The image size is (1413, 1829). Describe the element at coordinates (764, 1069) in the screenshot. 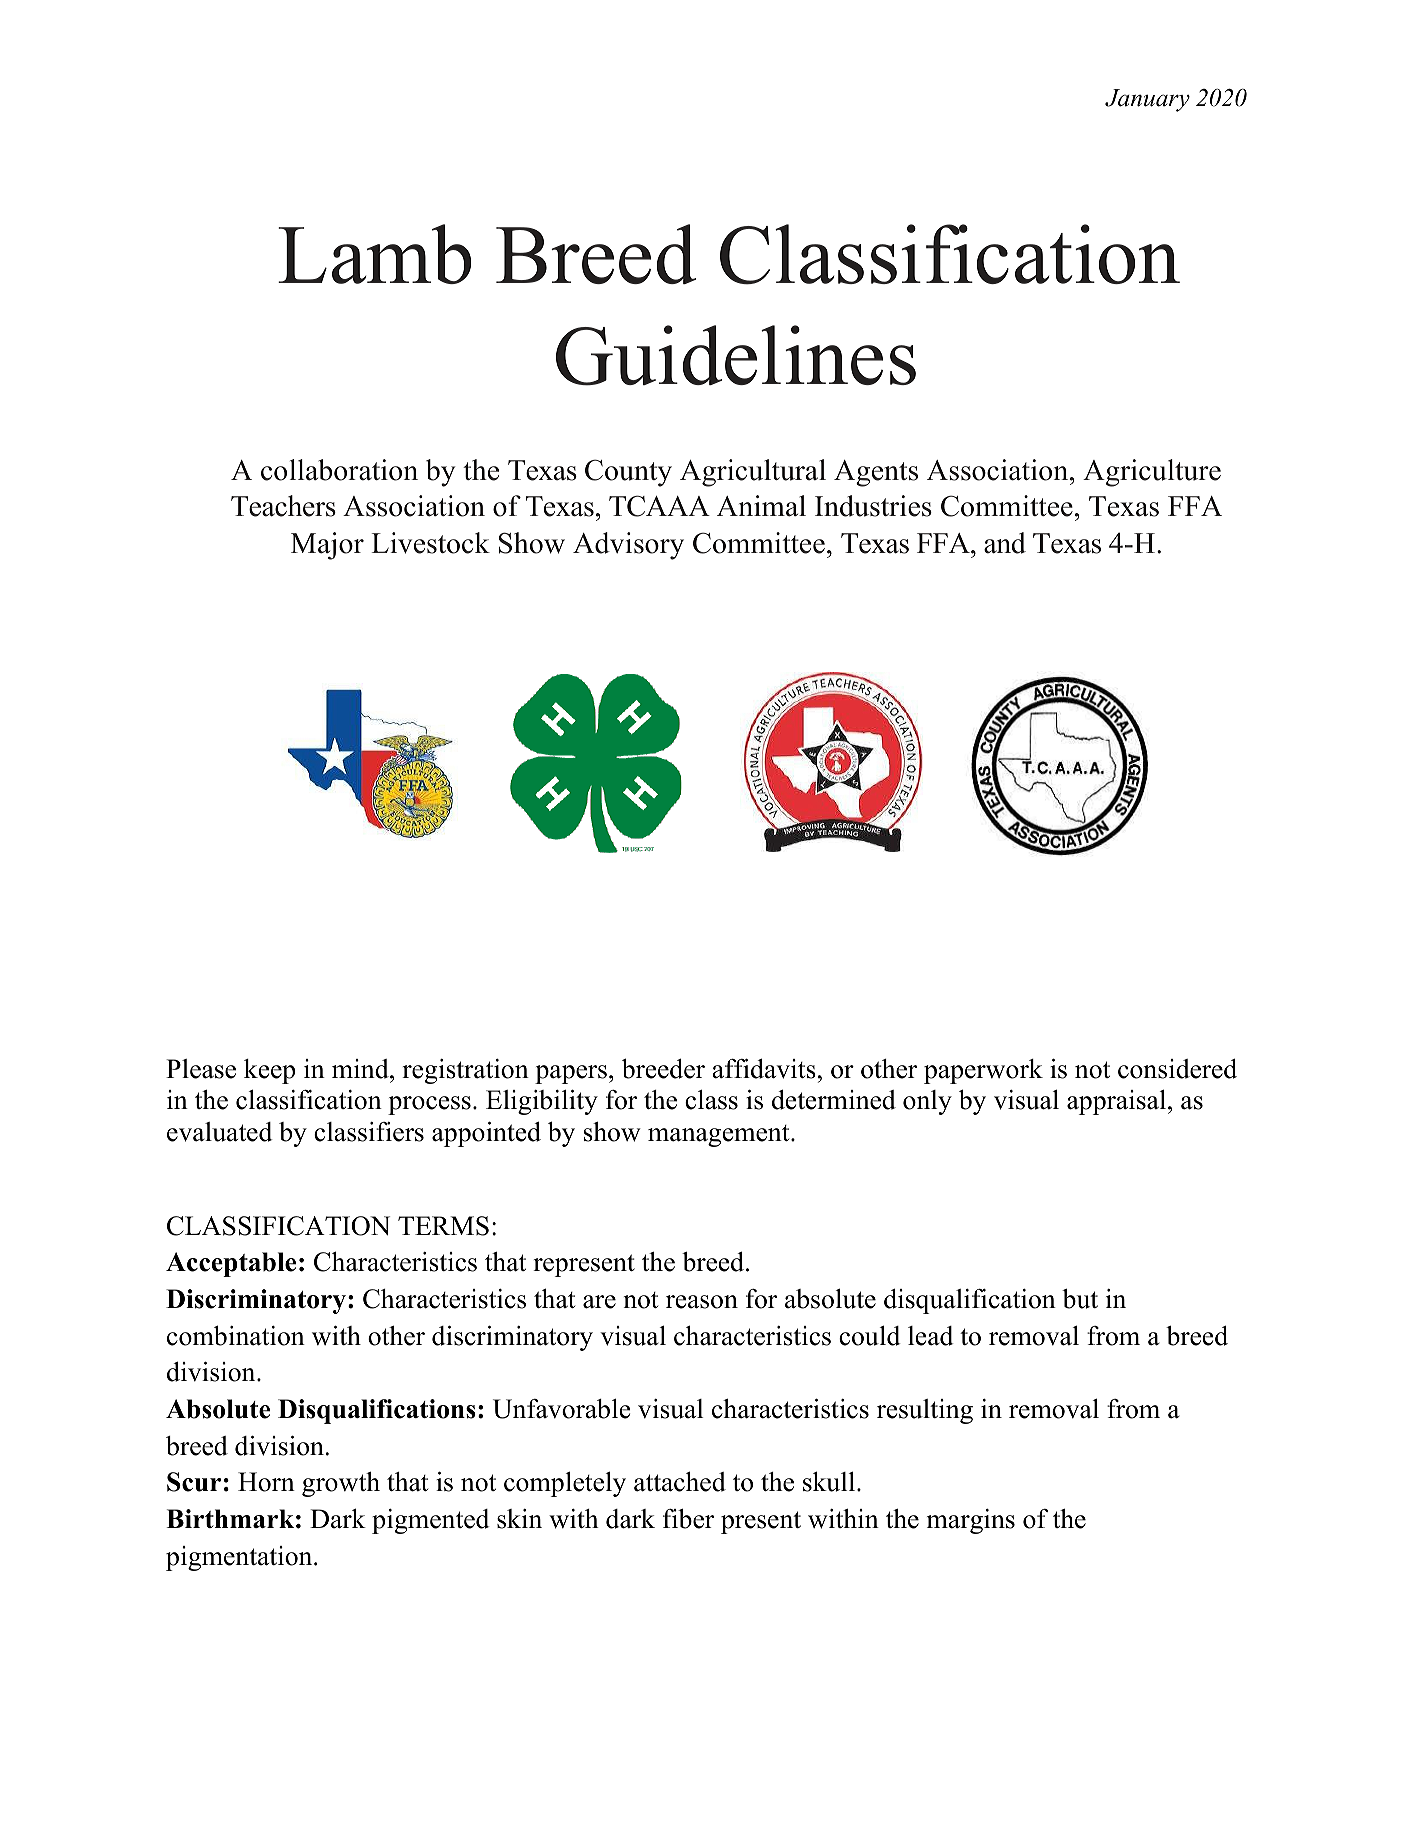

I see `affidavits` at that location.
